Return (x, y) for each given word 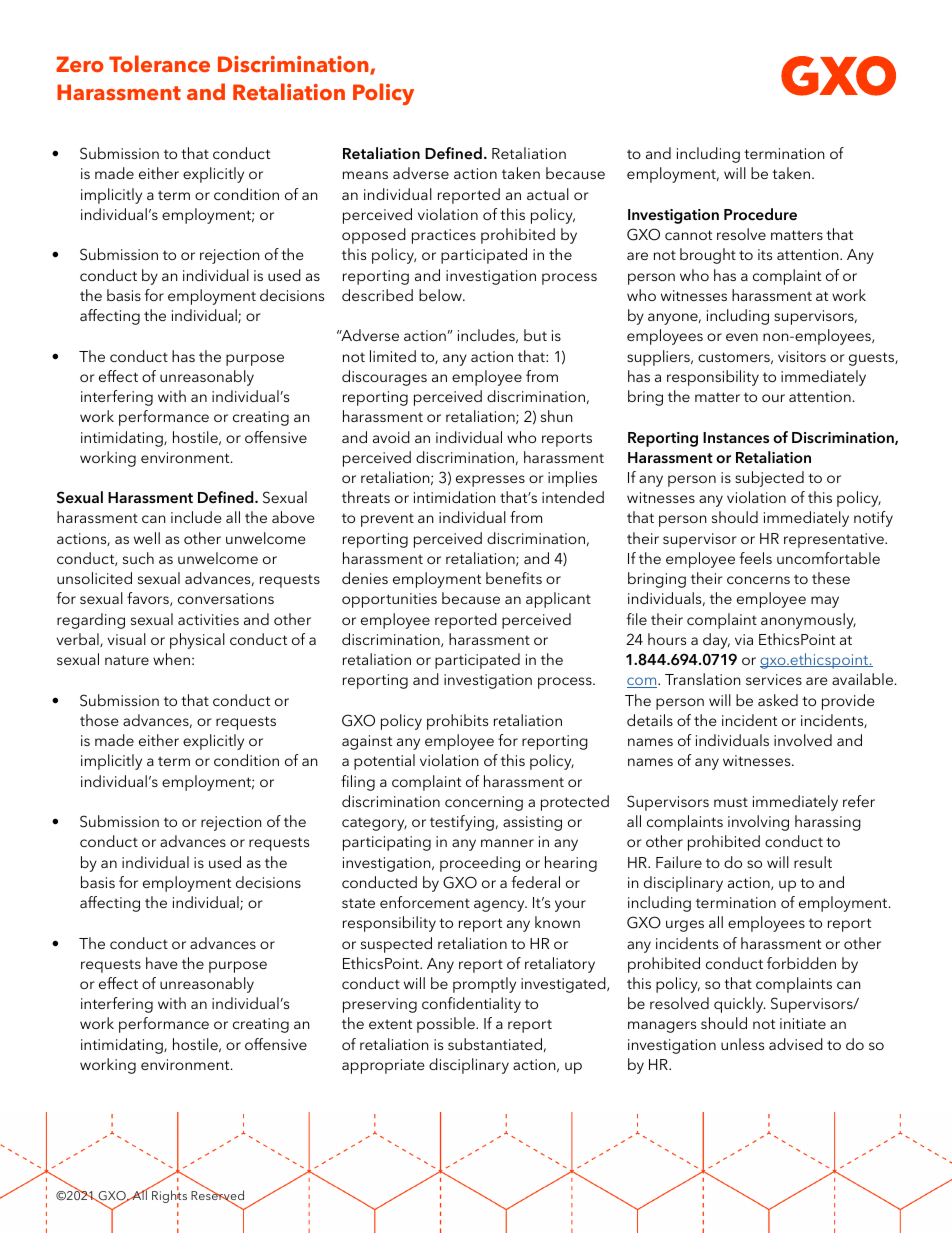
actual (548, 194)
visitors (802, 356)
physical (197, 641)
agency (500, 906)
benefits (514, 578)
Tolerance (159, 64)
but (535, 335)
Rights (169, 1197)
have (162, 963)
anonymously (808, 621)
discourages (384, 378)
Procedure (760, 214)
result (813, 862)
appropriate (383, 1066)
